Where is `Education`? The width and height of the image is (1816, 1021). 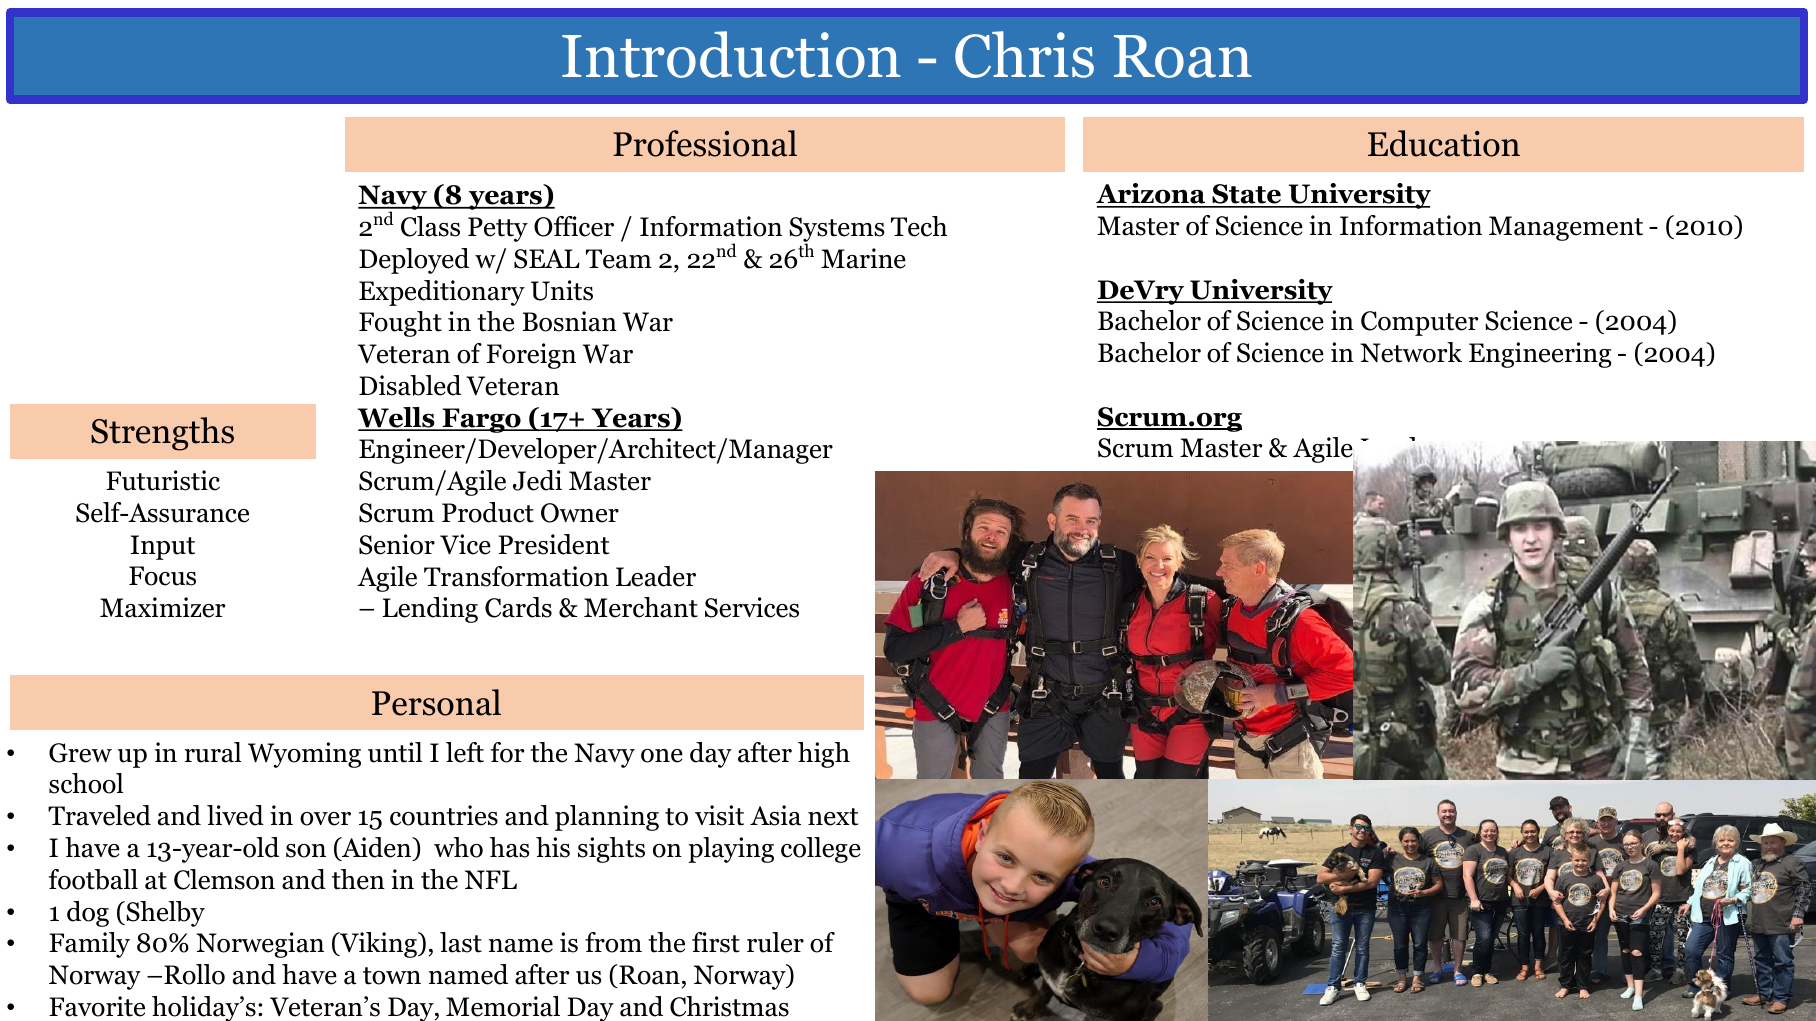 Education is located at coordinates (1444, 143).
